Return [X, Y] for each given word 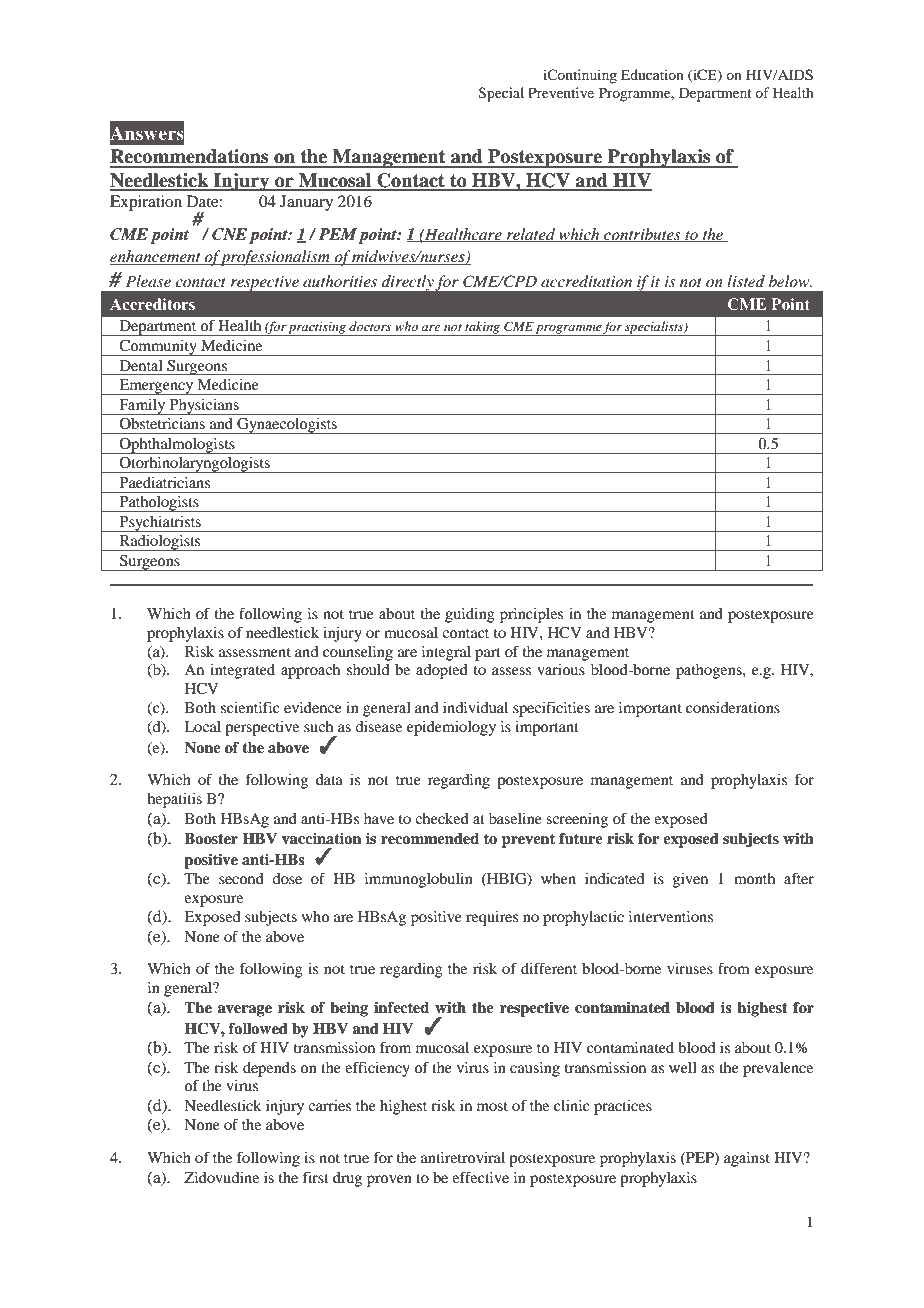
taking [483, 328]
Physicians [204, 407]
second [241, 878]
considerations [733, 707]
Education [652, 74]
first [316, 1177]
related [531, 235]
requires [492, 918]
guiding [470, 615]
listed [746, 281]
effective [480, 1177]
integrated [242, 671]
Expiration [146, 203]
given [690, 880]
